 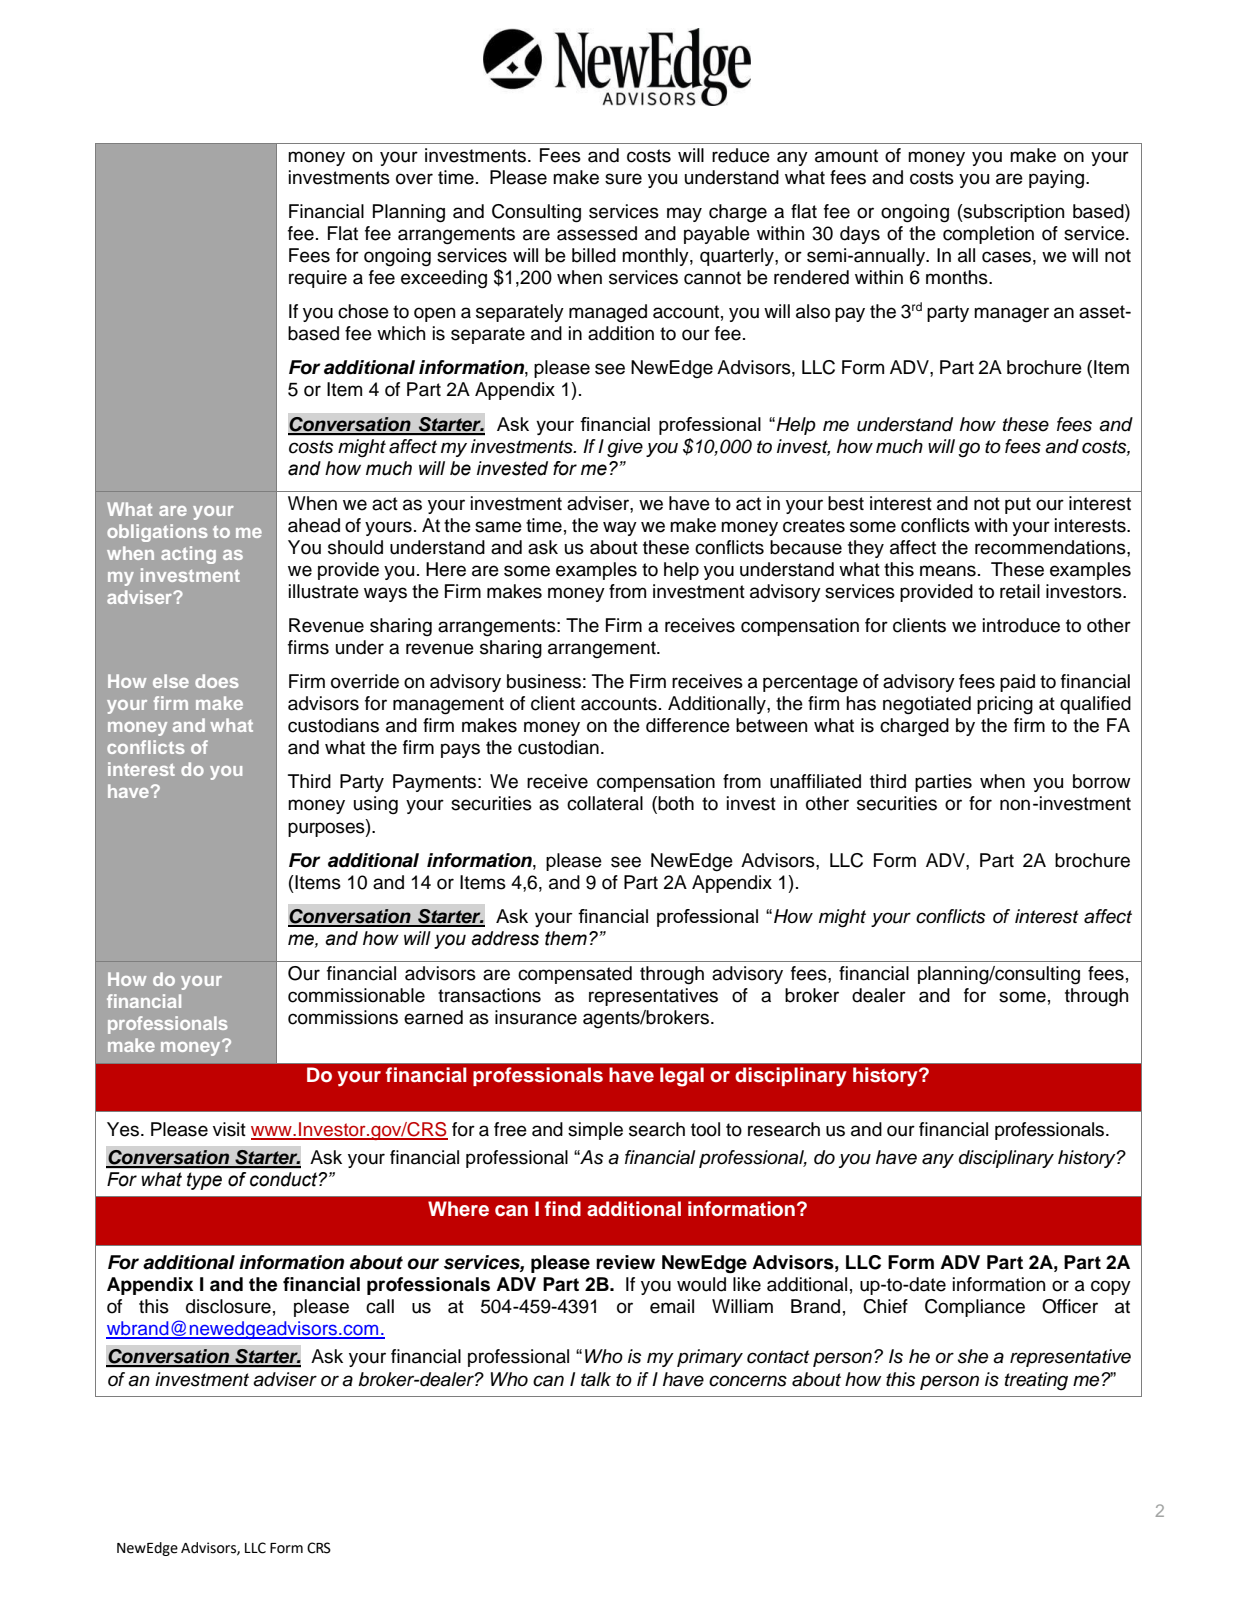 I want to click on assessed, so click(x=597, y=233).
